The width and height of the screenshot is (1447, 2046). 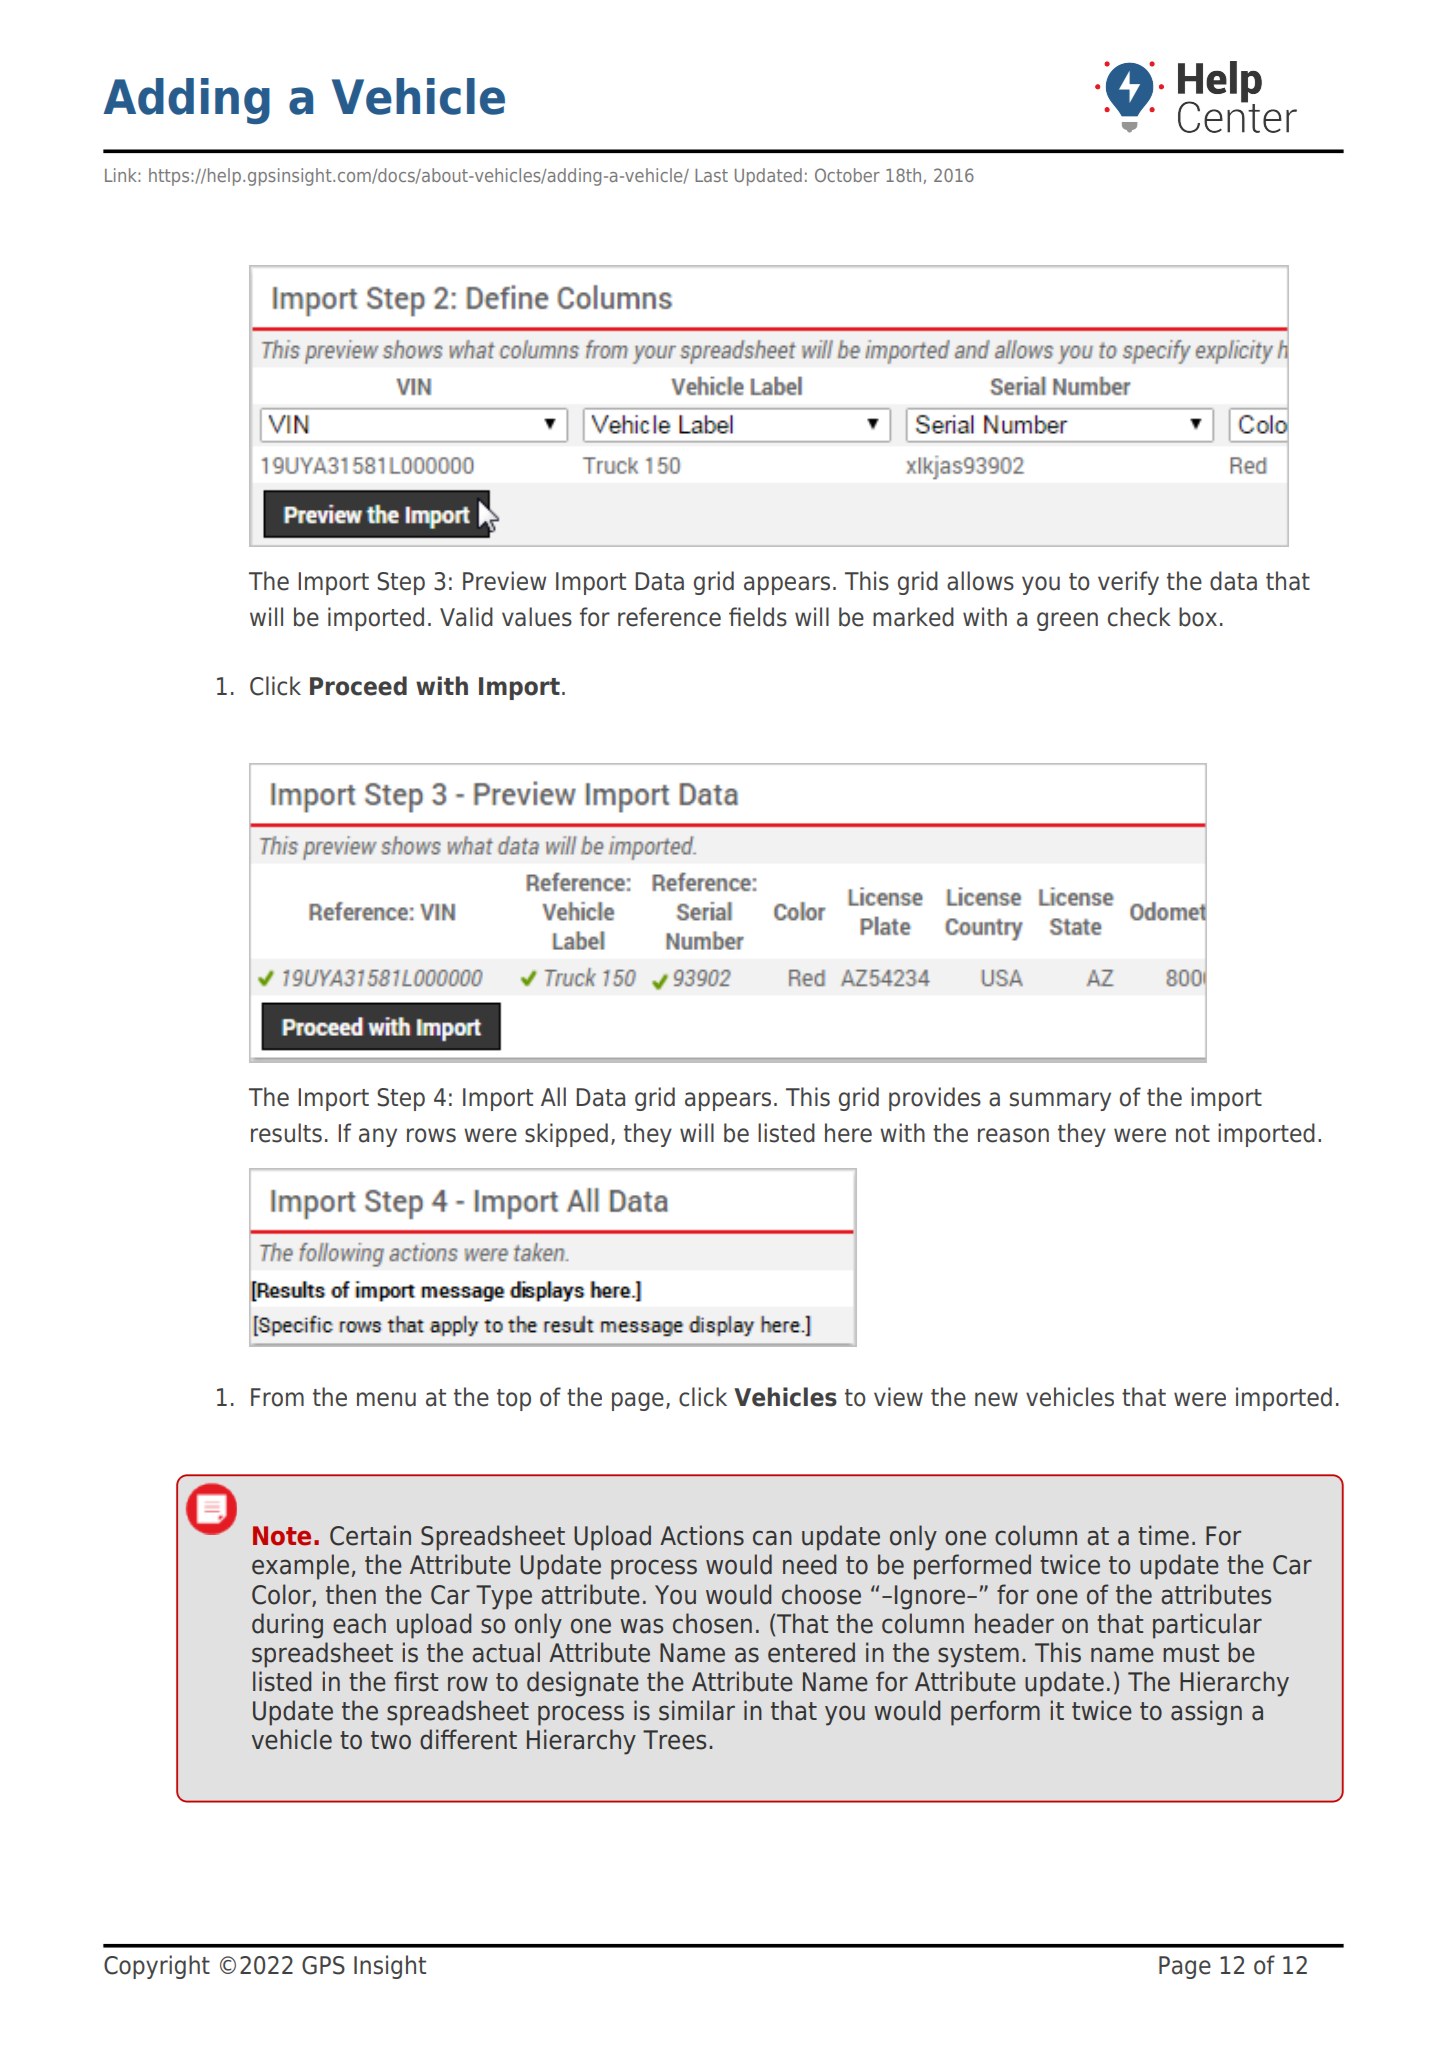 I want to click on skipped, so click(x=566, y=1135).
